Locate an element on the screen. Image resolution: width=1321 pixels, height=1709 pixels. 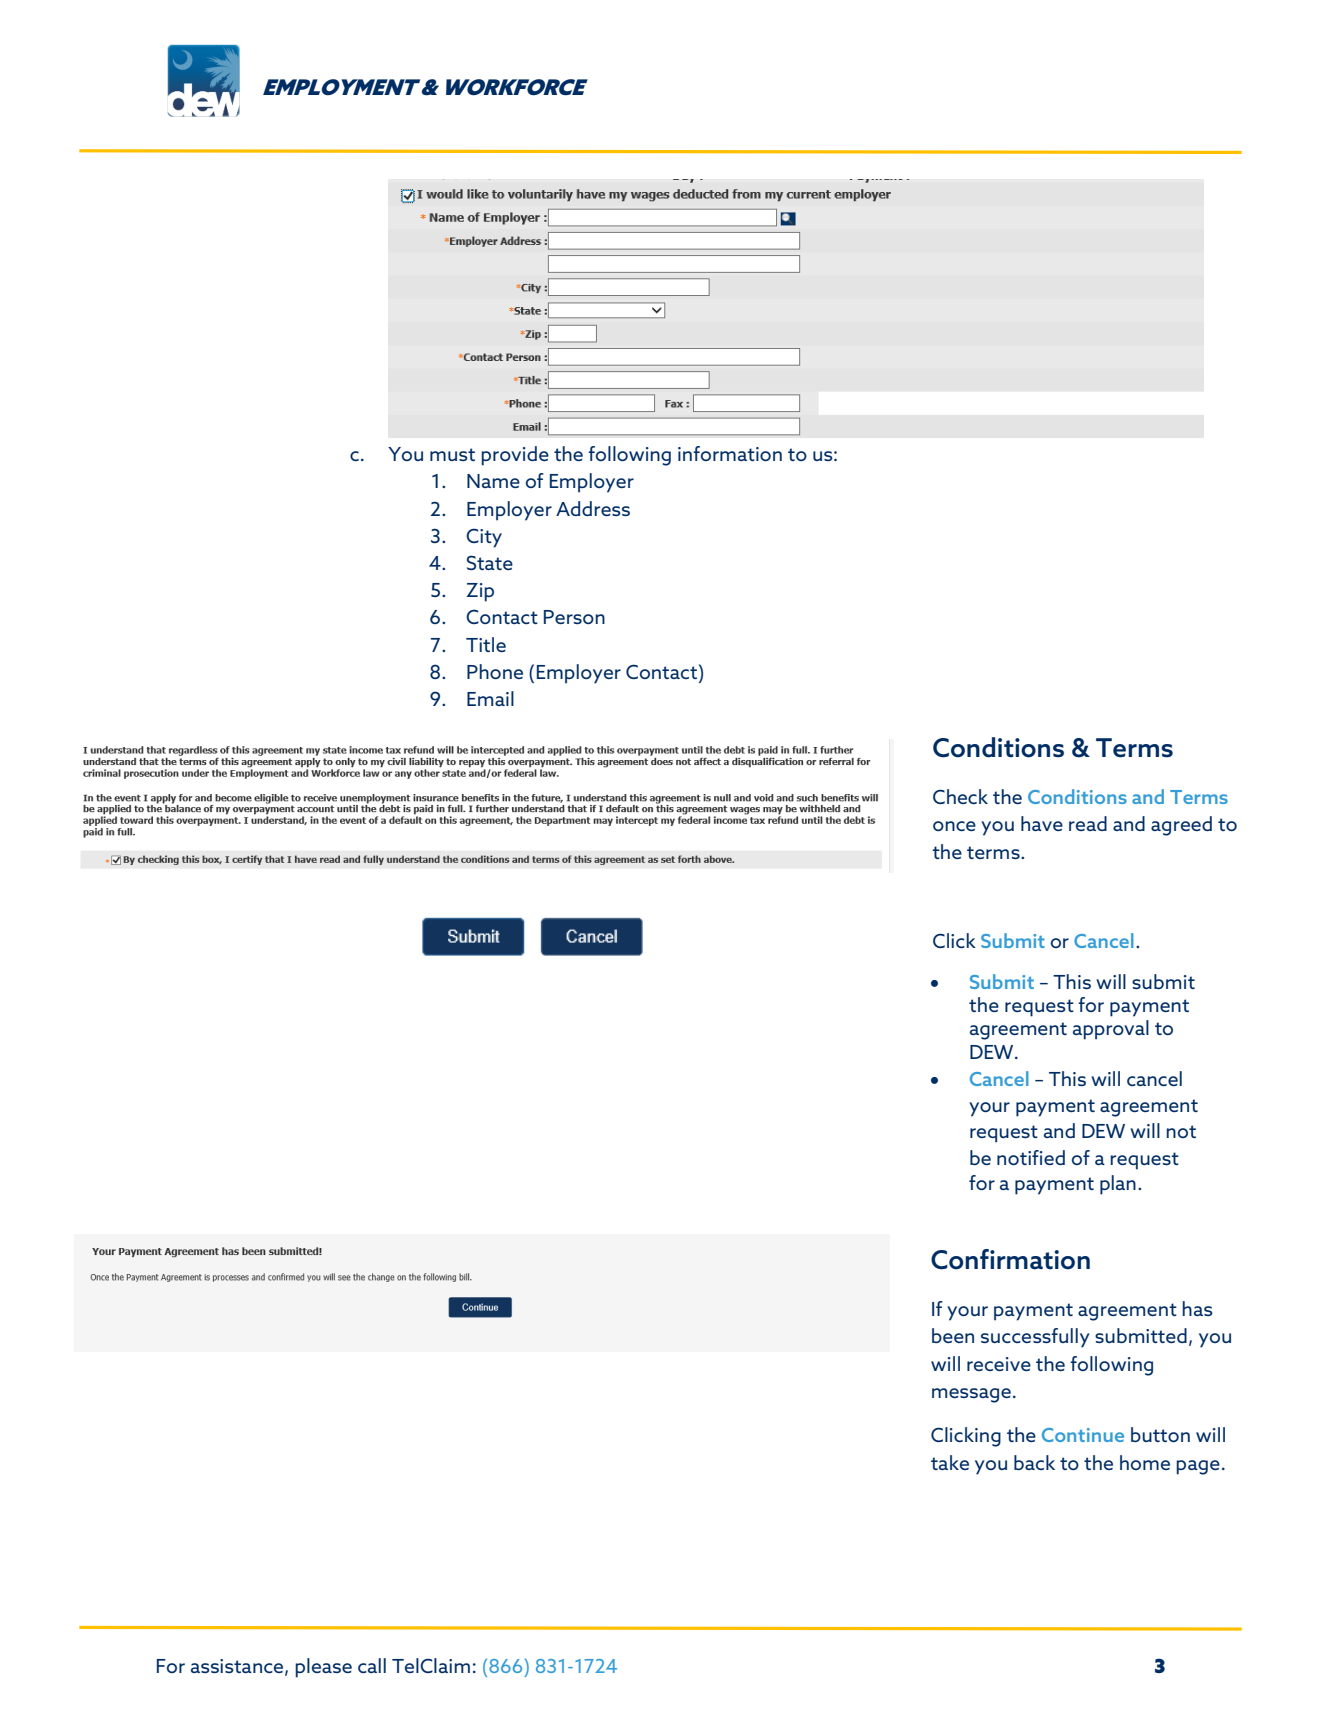
call is located at coordinates (372, 1665).
